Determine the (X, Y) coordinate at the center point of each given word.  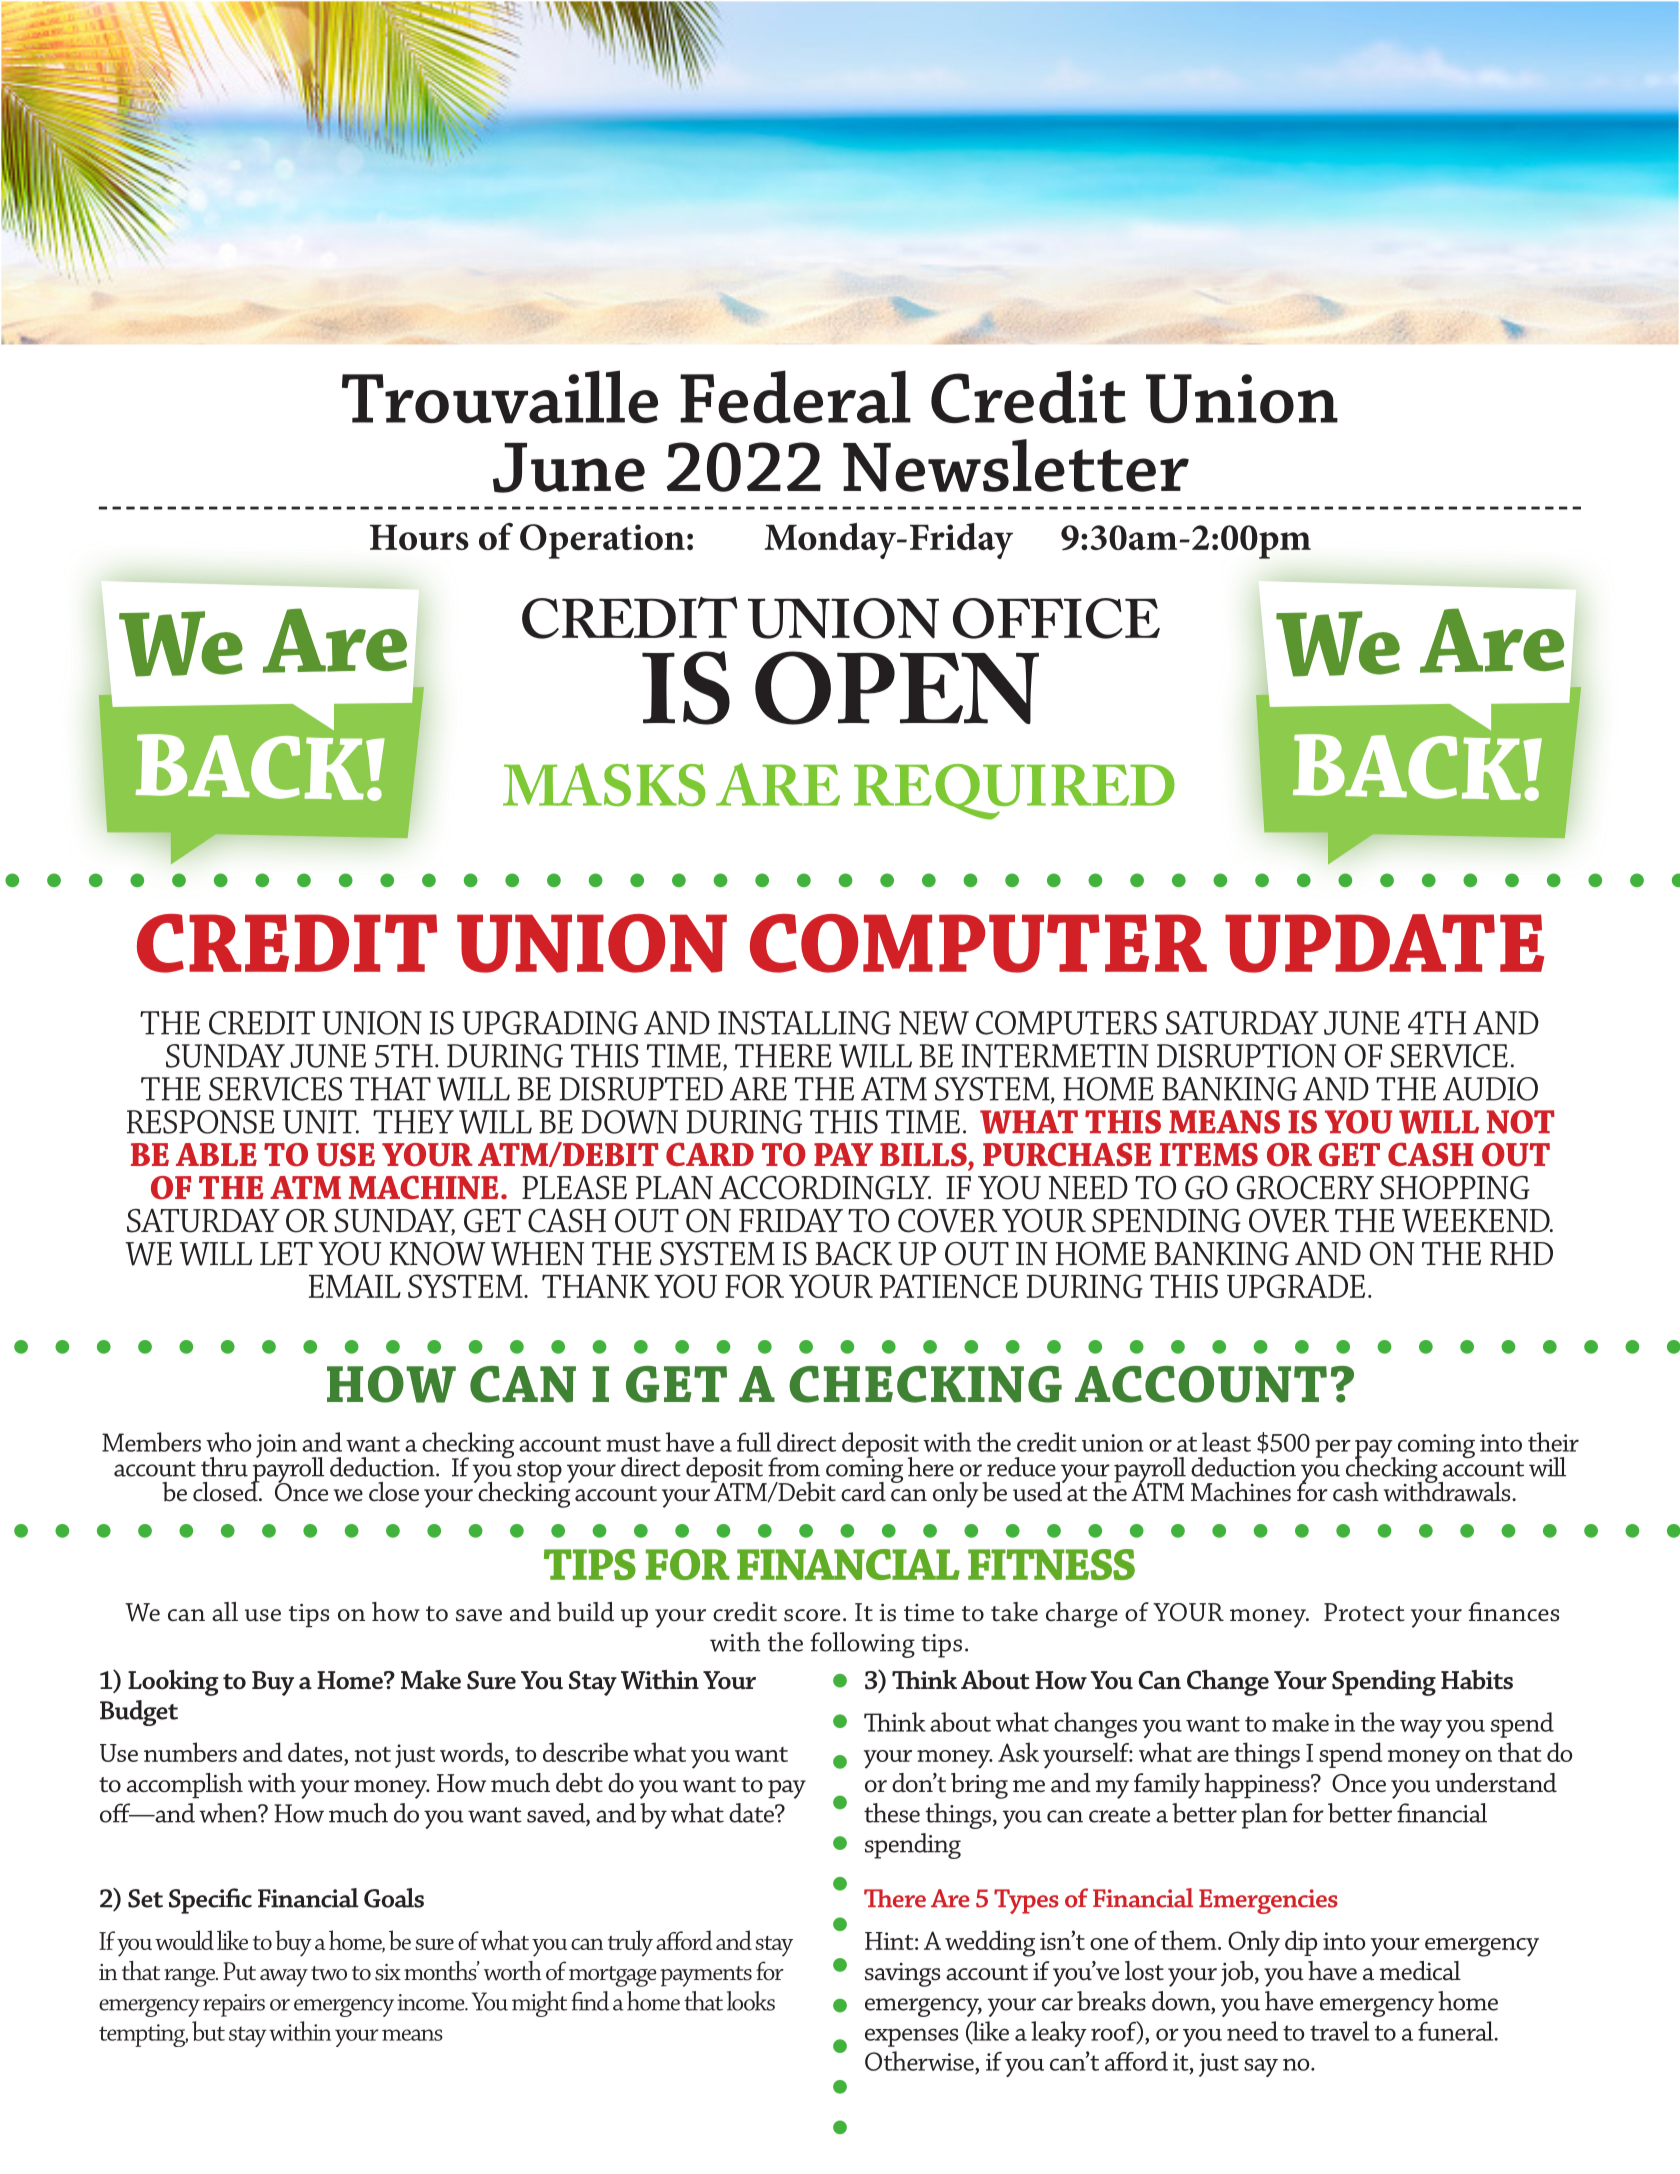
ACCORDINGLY (825, 1187)
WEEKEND (1477, 1221)
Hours (419, 537)
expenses (911, 2037)
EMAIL (355, 1286)
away (284, 1978)
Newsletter (1016, 465)
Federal (795, 396)
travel (1339, 2031)
